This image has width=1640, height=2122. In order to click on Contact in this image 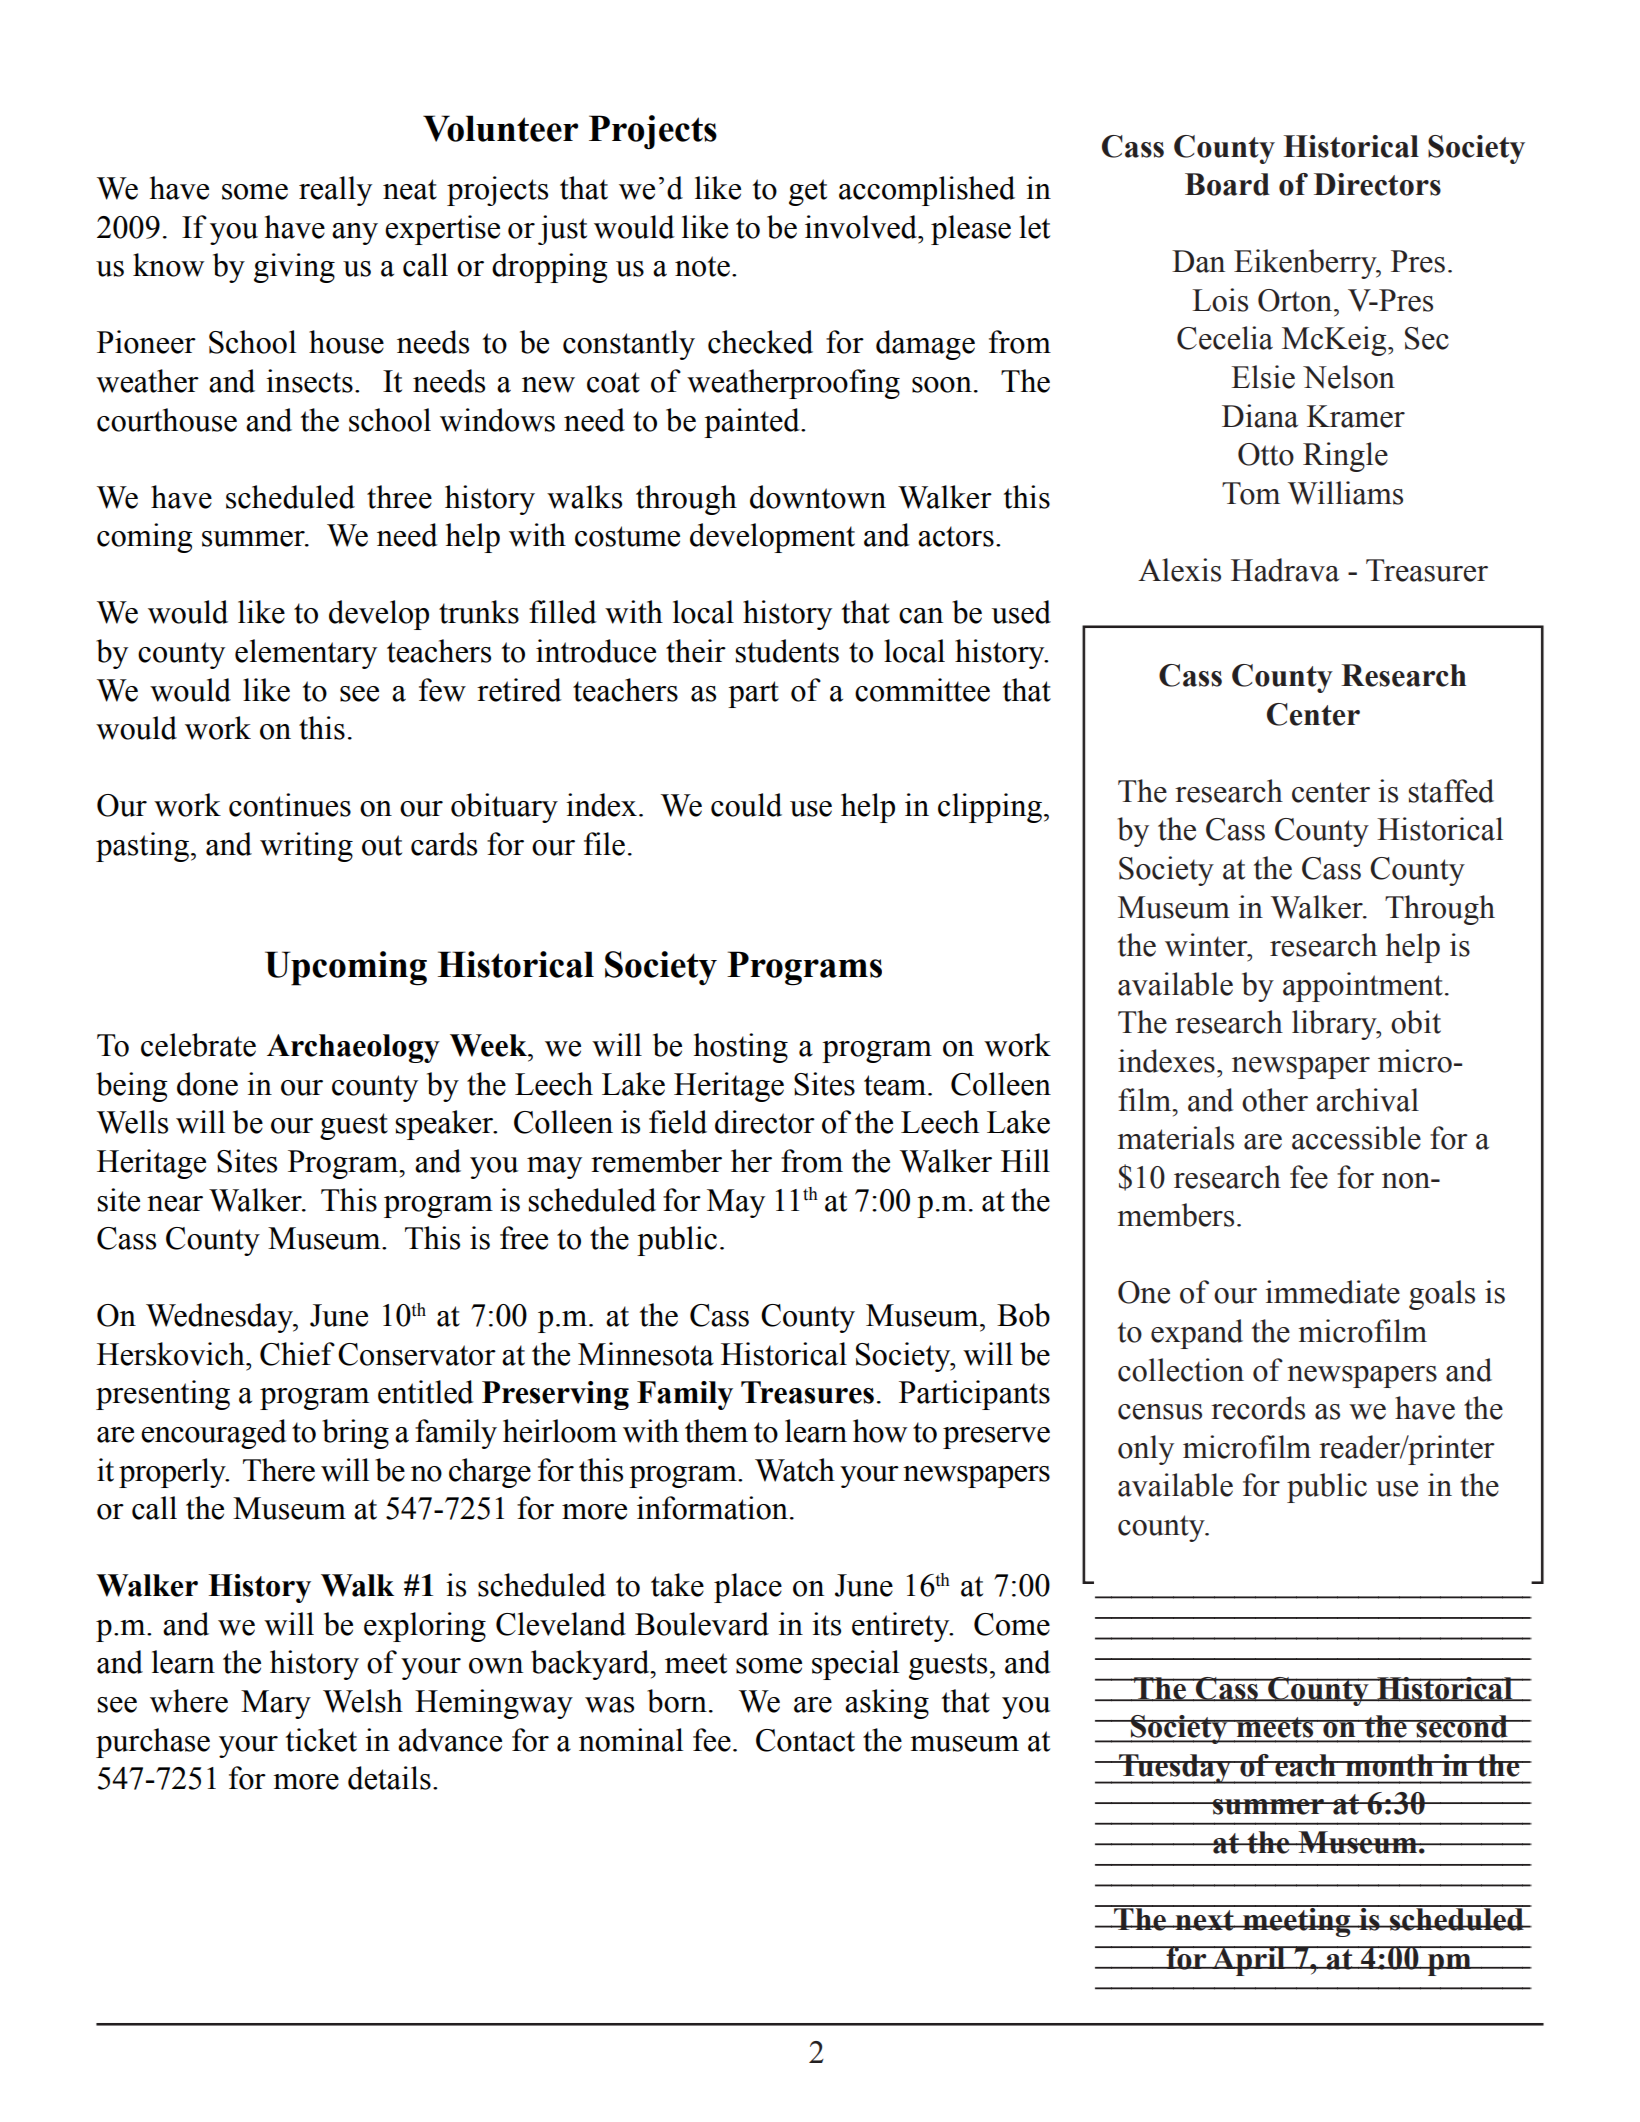, I will do `click(805, 1740)`.
